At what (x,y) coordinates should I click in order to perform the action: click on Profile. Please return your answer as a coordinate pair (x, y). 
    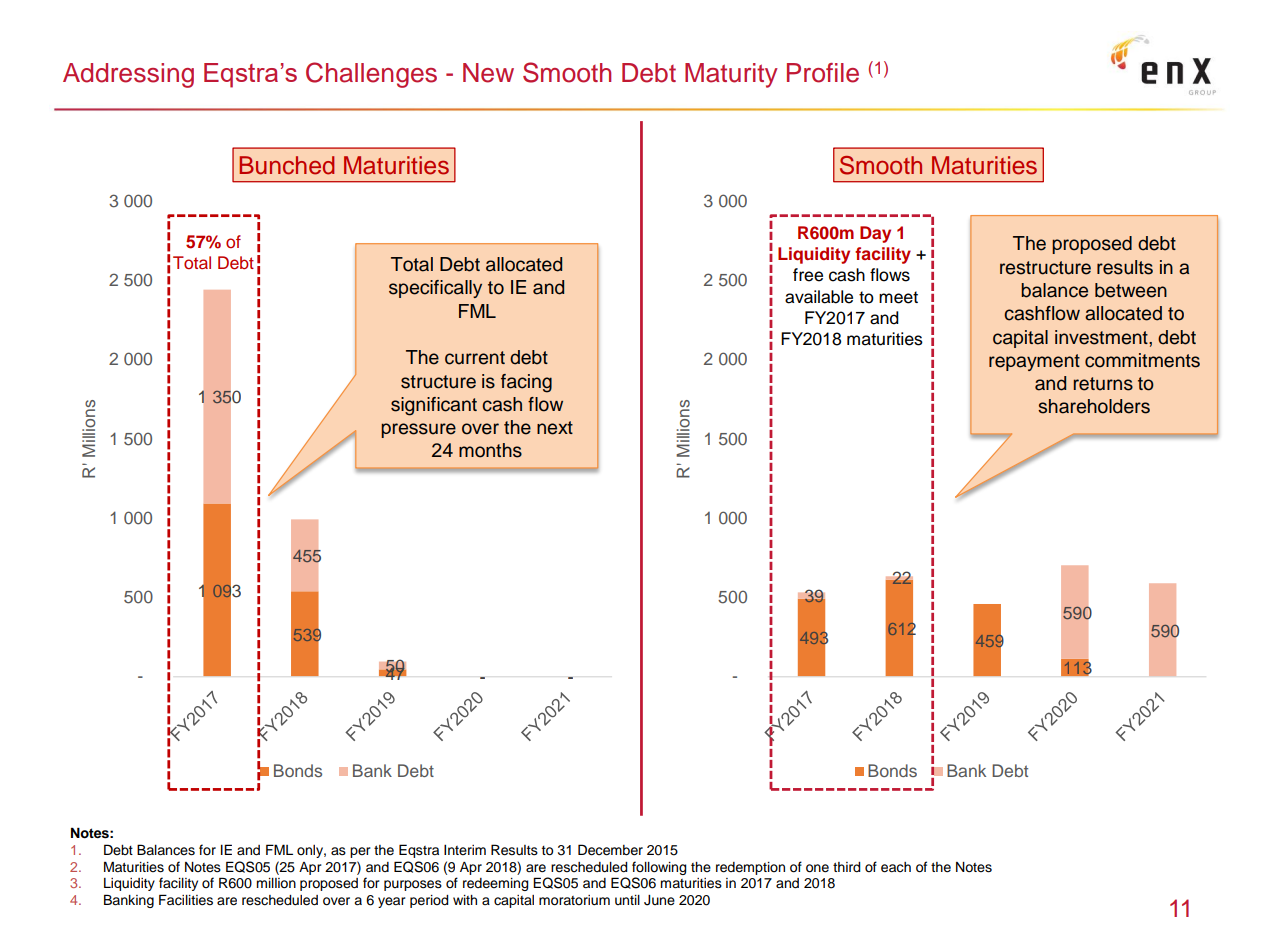
    Looking at the image, I should click on (823, 73).
